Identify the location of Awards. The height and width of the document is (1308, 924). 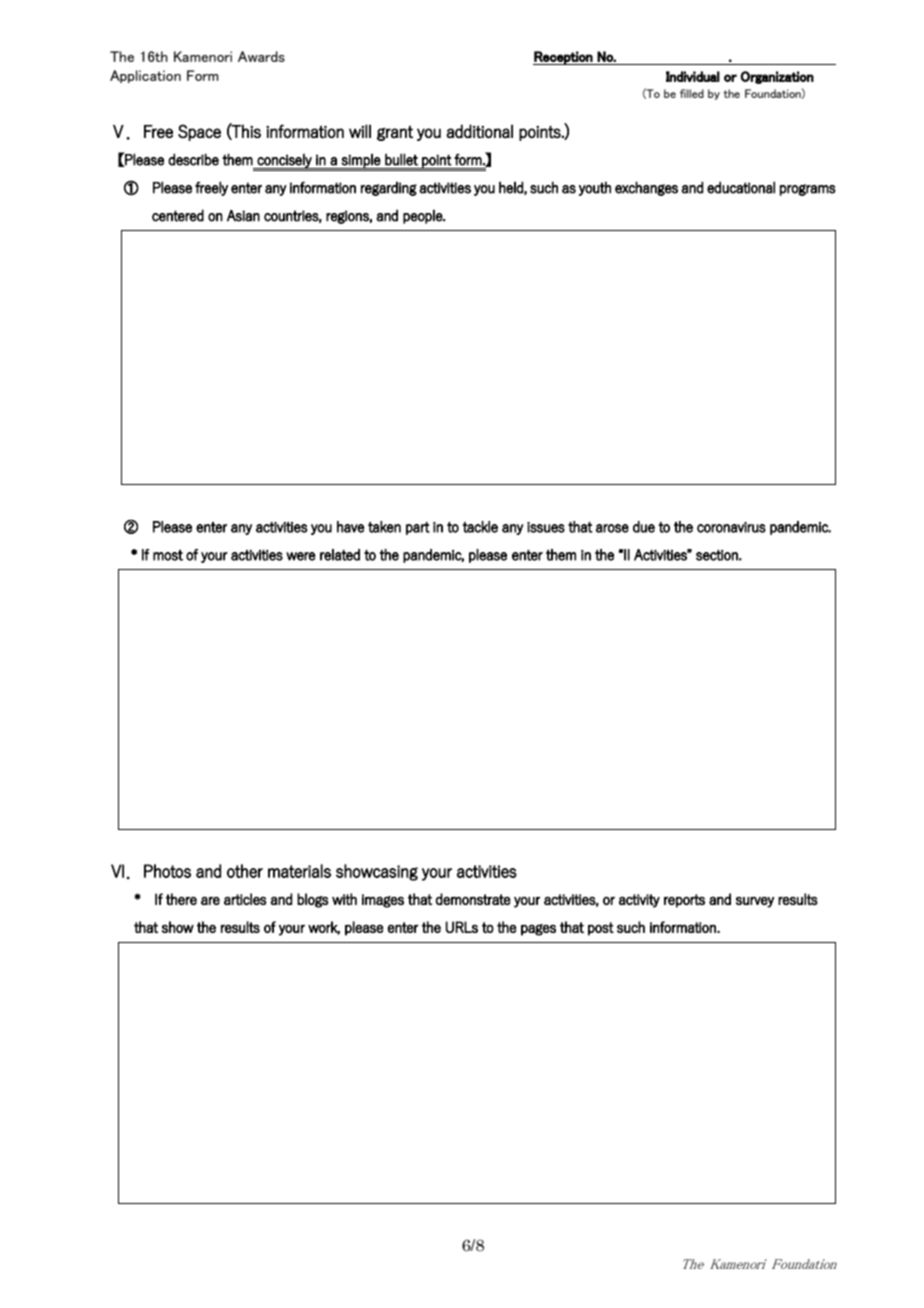
(261, 56).
